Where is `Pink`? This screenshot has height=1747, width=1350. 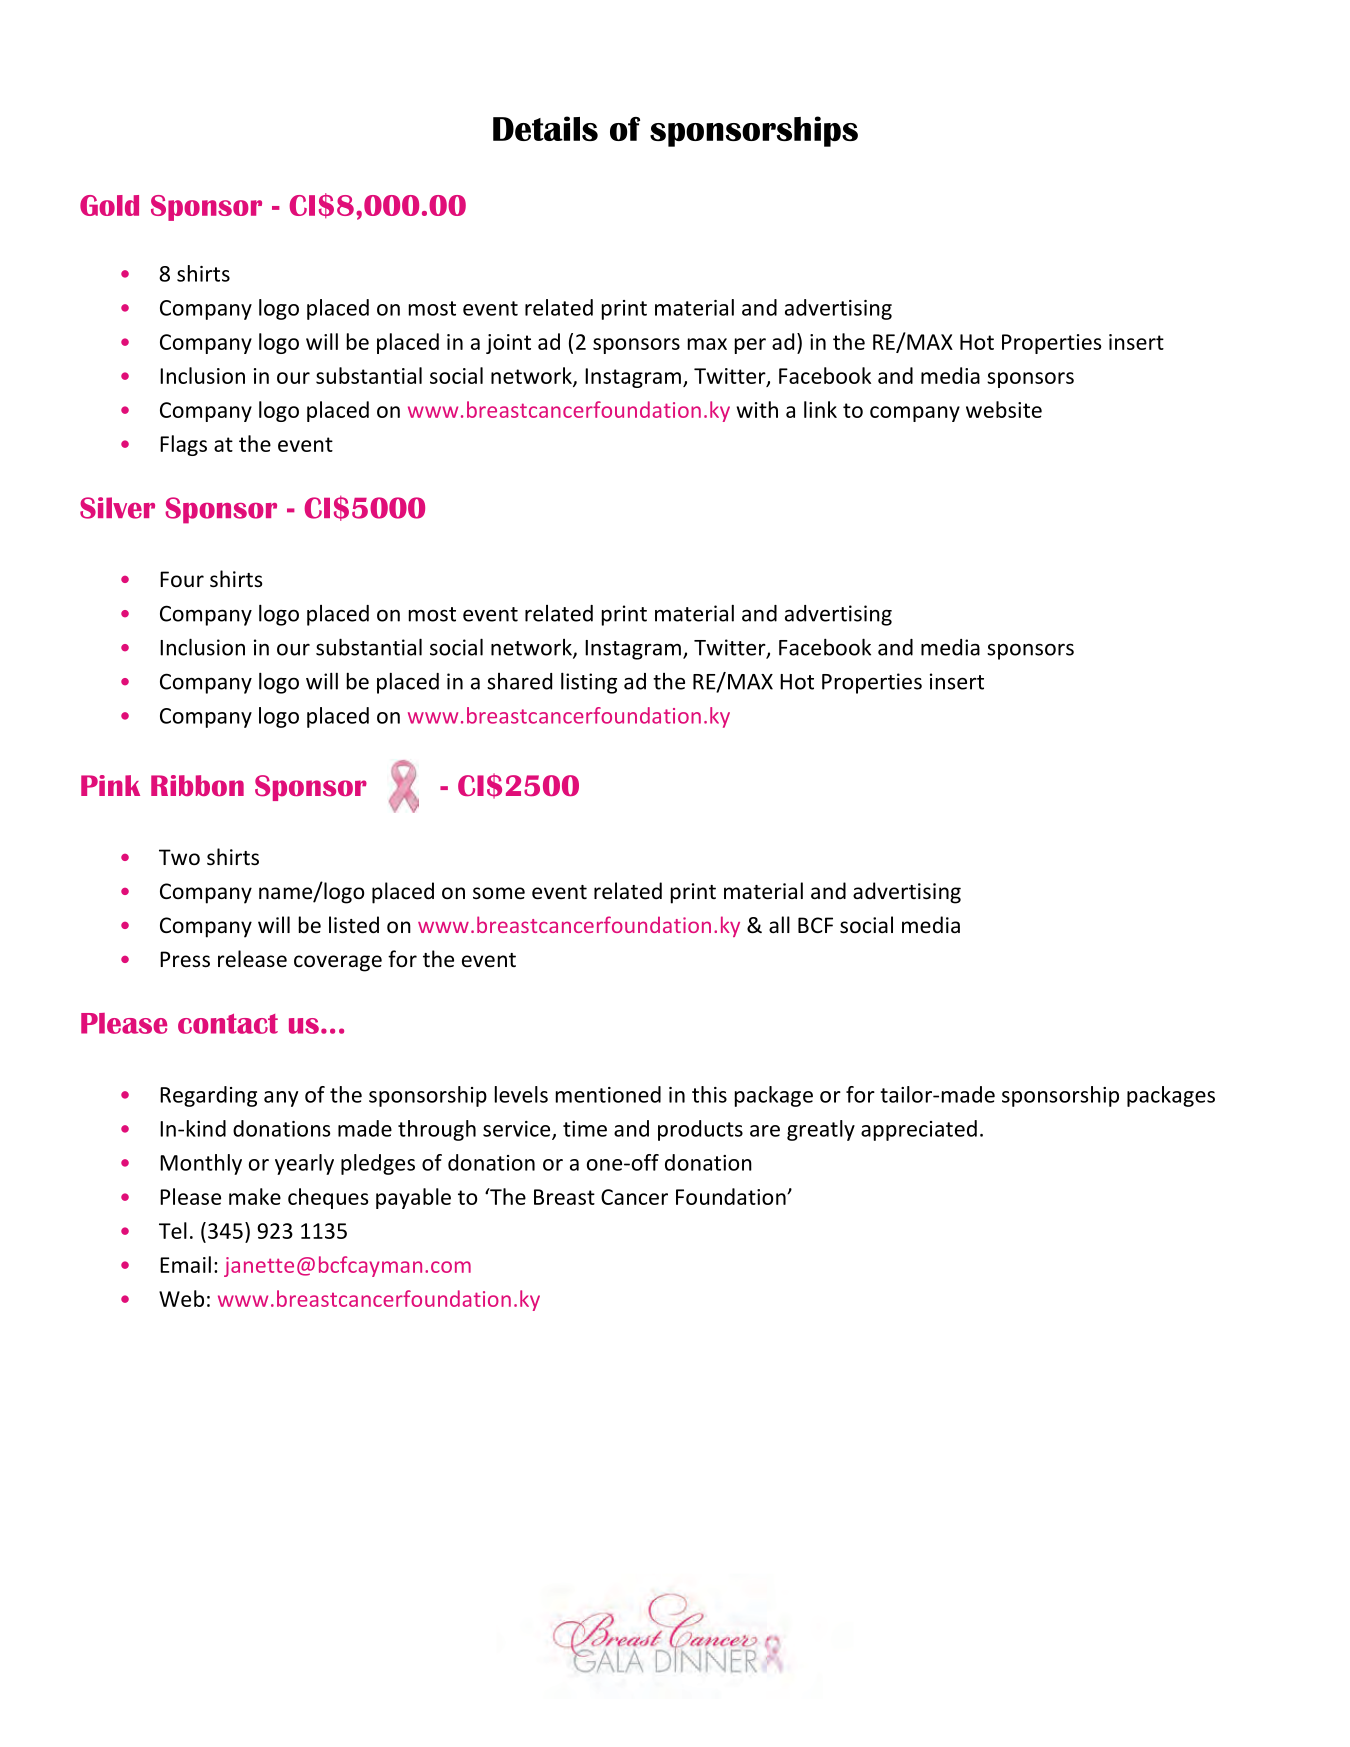 Pink is located at coordinates (110, 785).
